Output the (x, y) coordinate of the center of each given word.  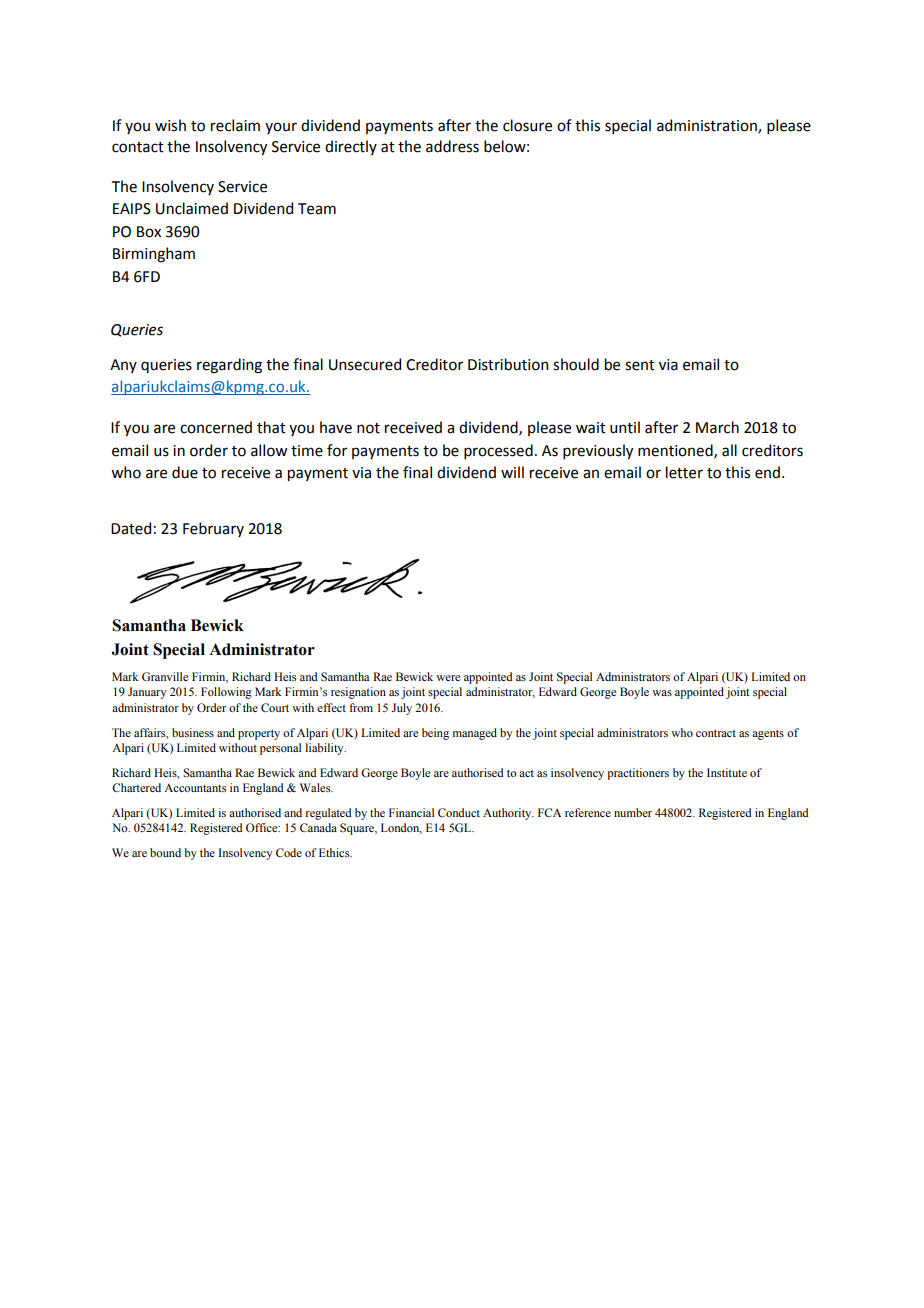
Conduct (459, 812)
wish (170, 125)
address (452, 146)
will (512, 472)
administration (708, 126)
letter (684, 472)
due (185, 472)
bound (165, 852)
